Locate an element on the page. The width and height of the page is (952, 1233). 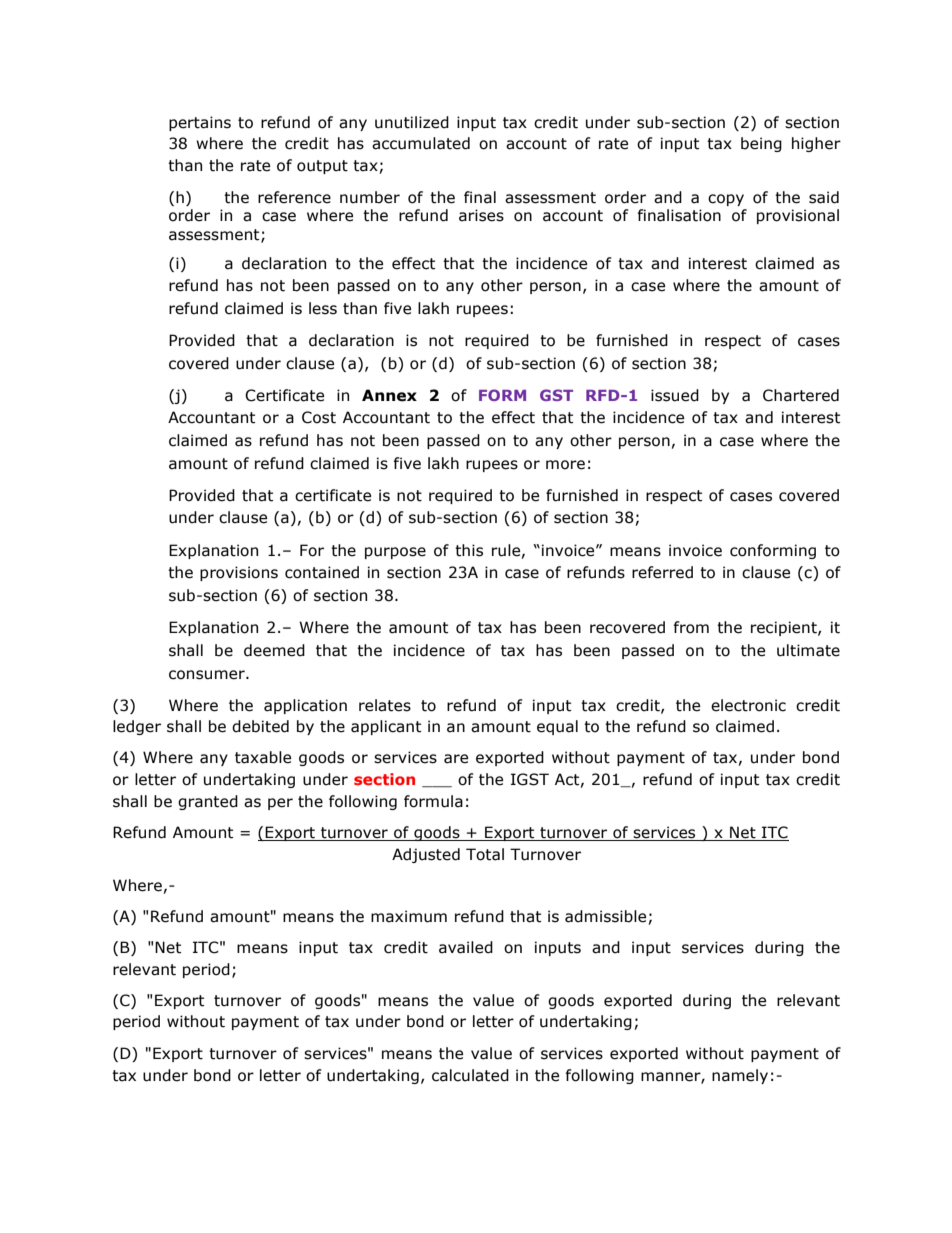
this is located at coordinates (469, 550).
